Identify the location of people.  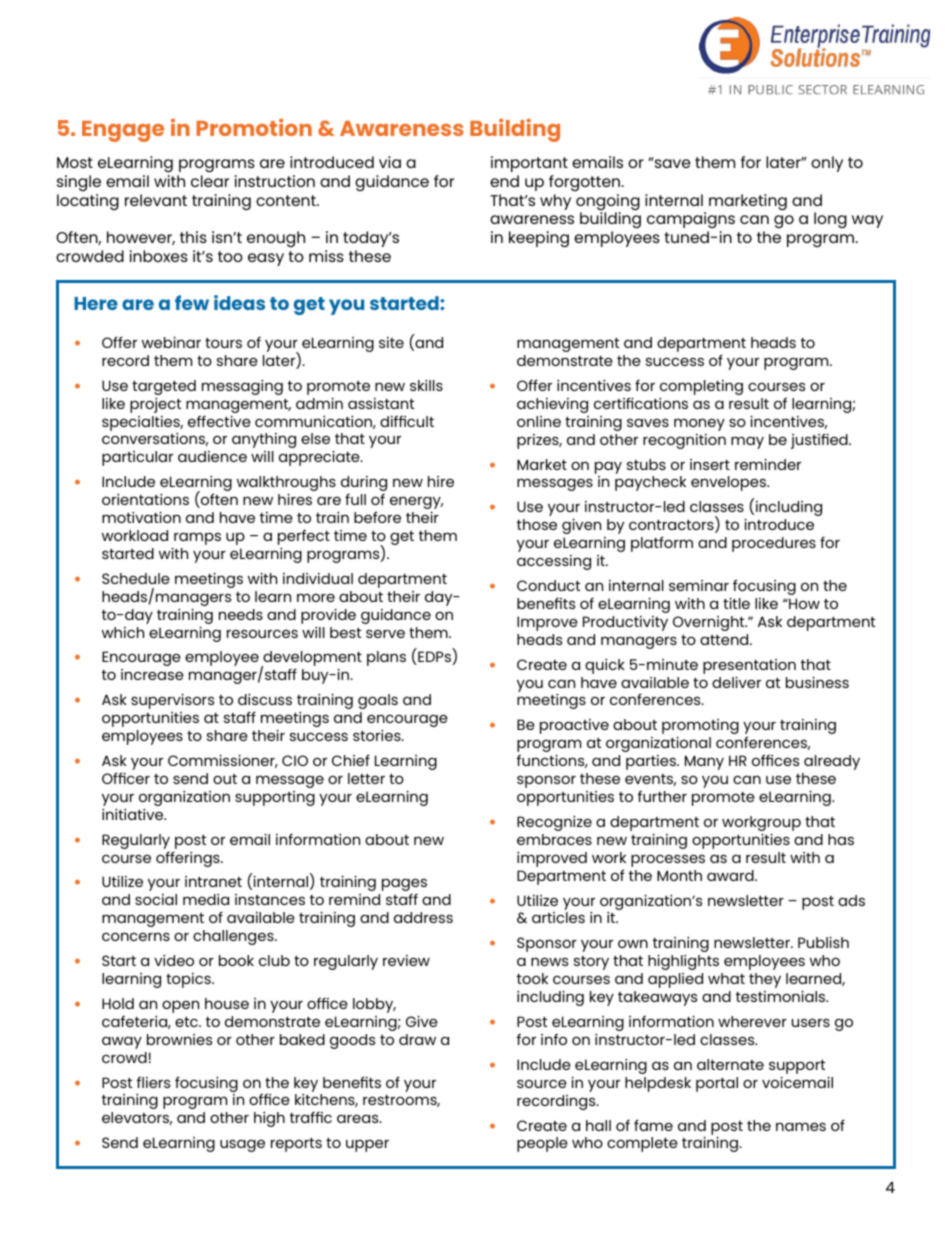
(542, 1144).
